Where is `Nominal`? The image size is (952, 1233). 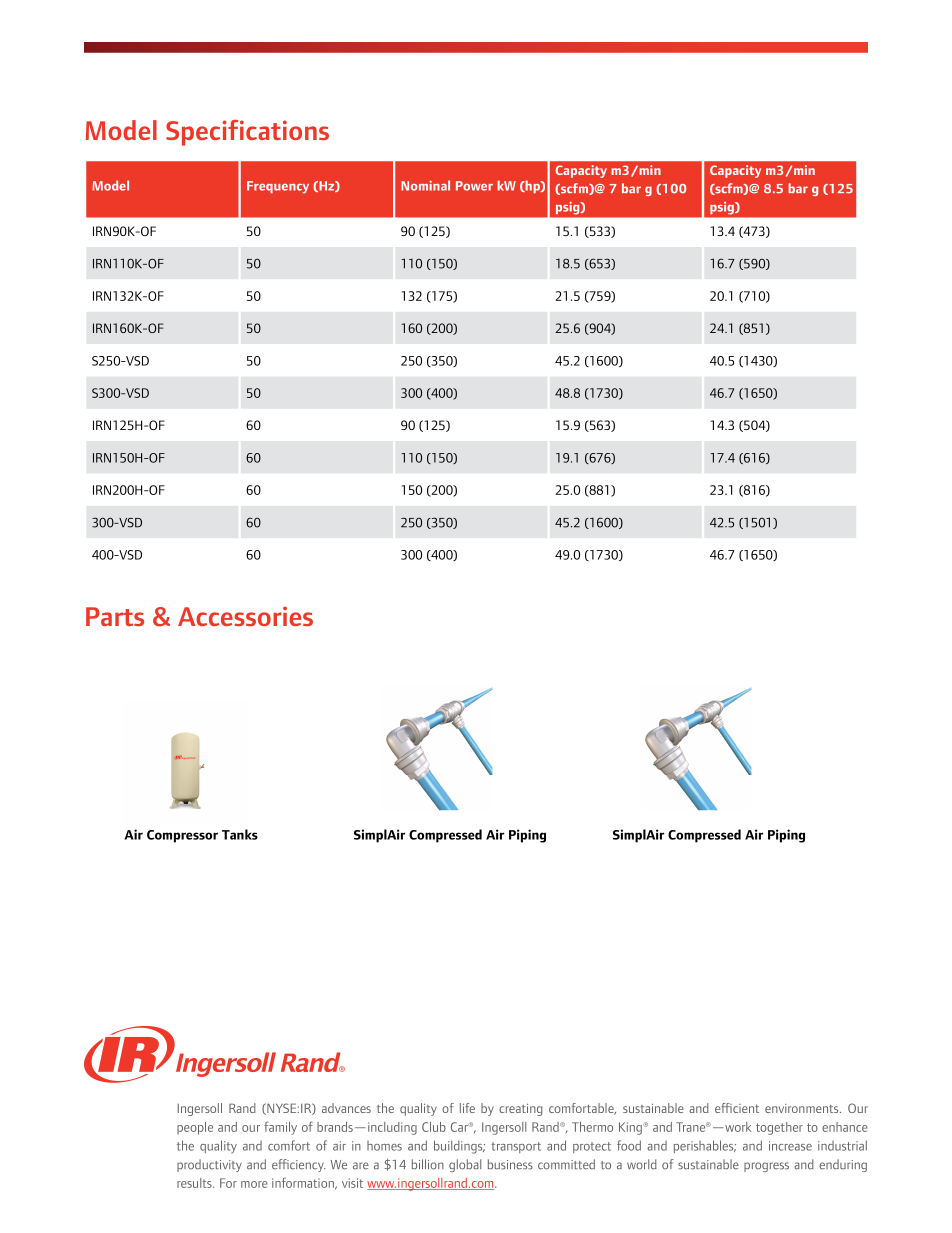 Nominal is located at coordinates (425, 185).
